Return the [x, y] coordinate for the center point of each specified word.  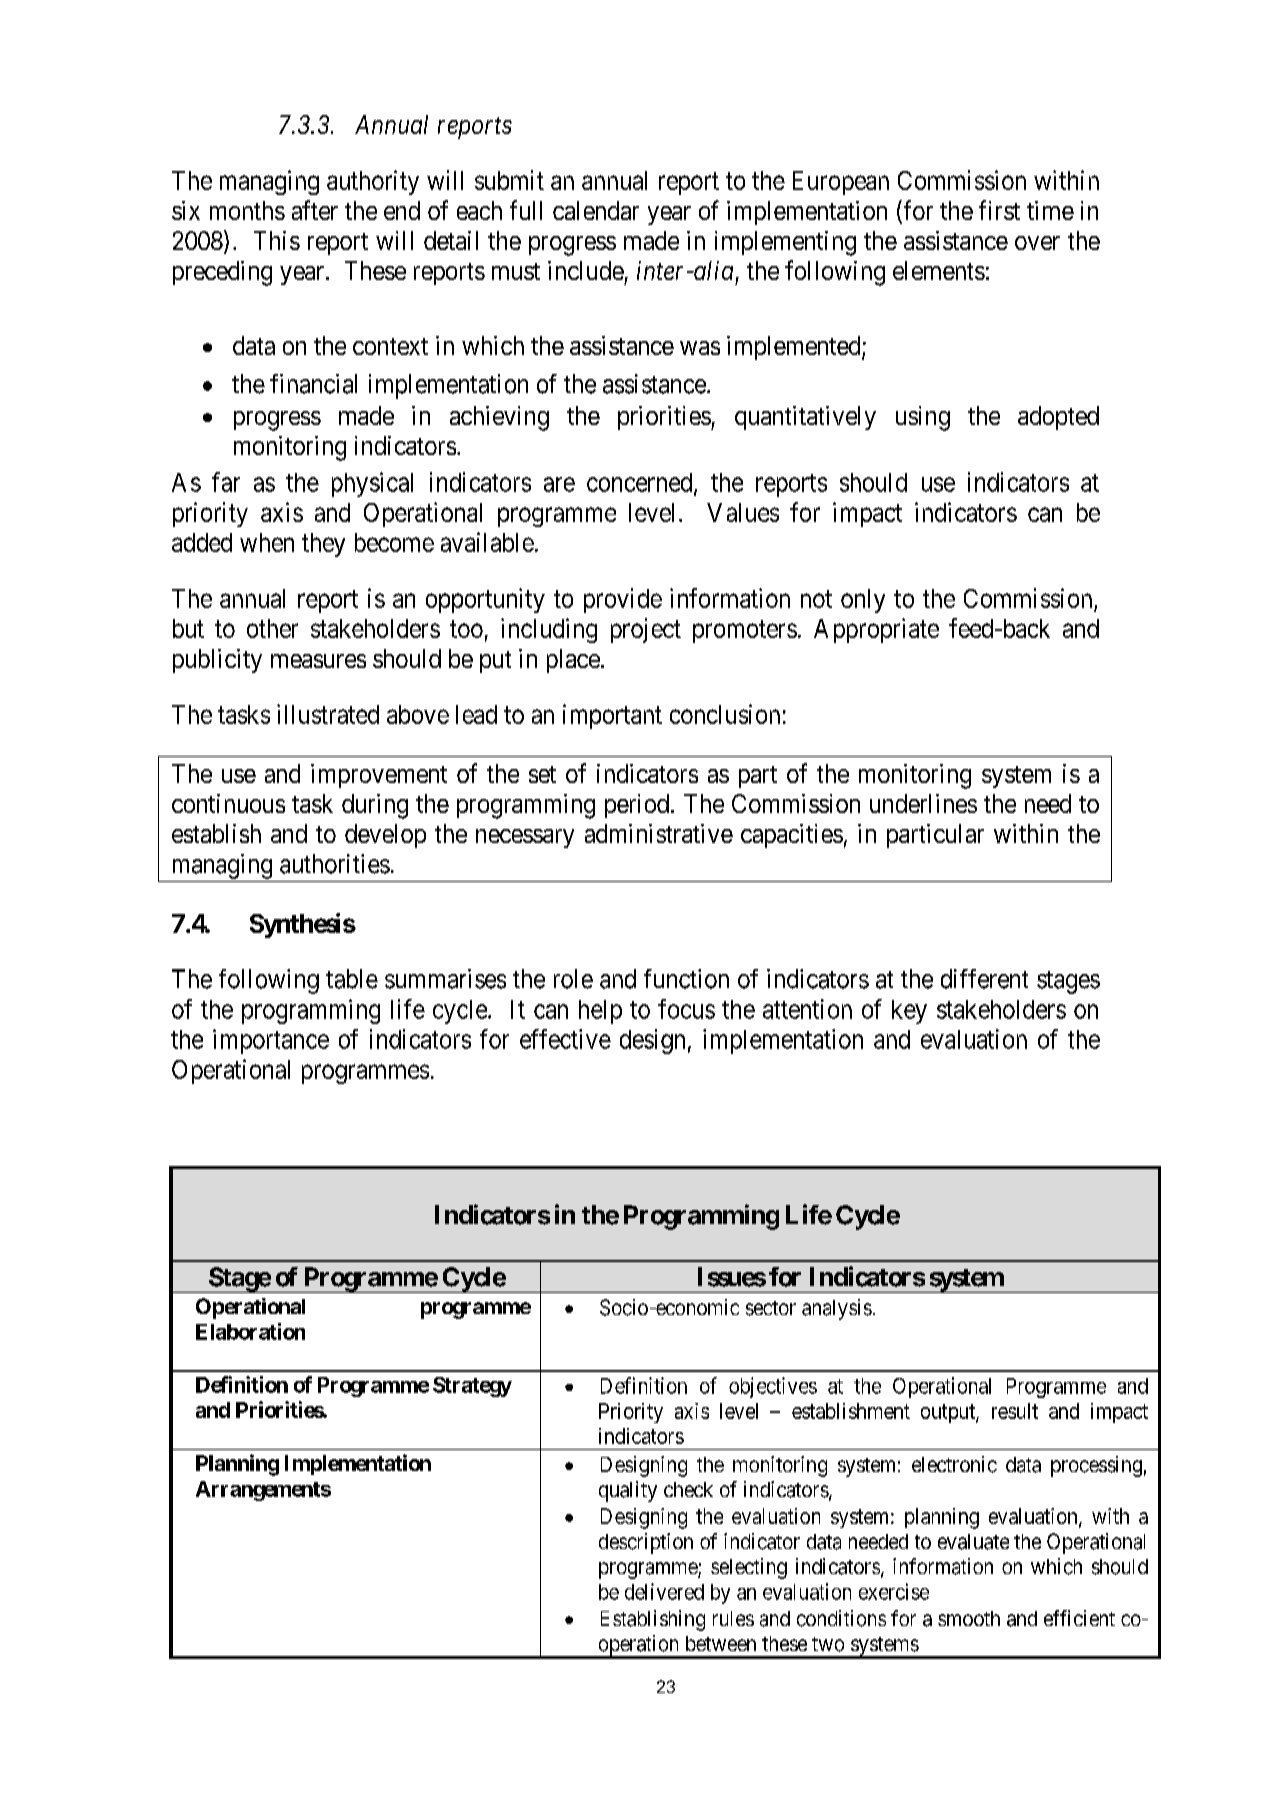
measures [318, 661]
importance [271, 1041]
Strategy [472, 1387]
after [315, 210]
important [612, 716]
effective [565, 1039]
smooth [969, 1618]
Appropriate [876, 630]
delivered [664, 1591]
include [586, 270]
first [999, 210]
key [909, 1012]
